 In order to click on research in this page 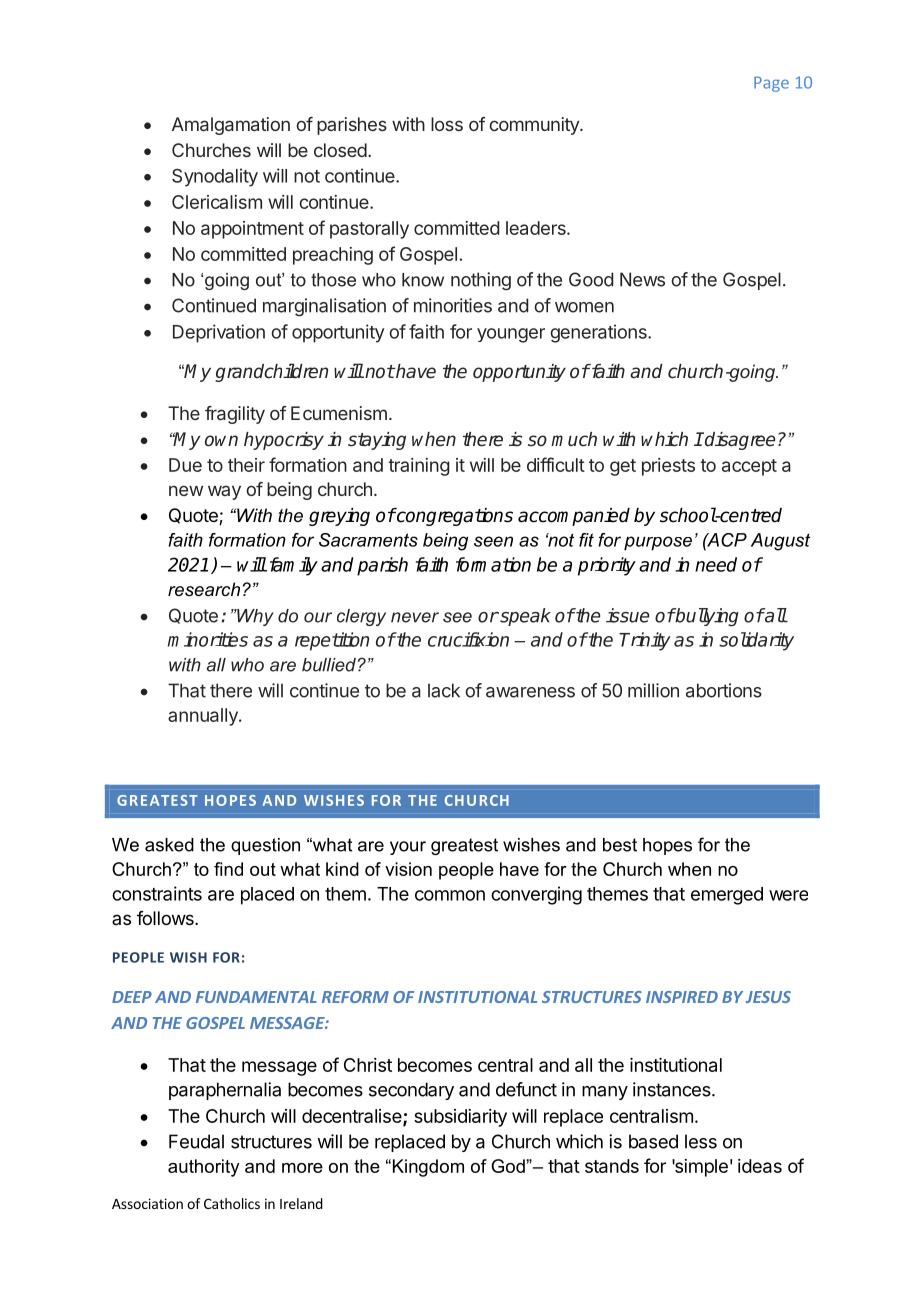, I will do `click(204, 589)`.
